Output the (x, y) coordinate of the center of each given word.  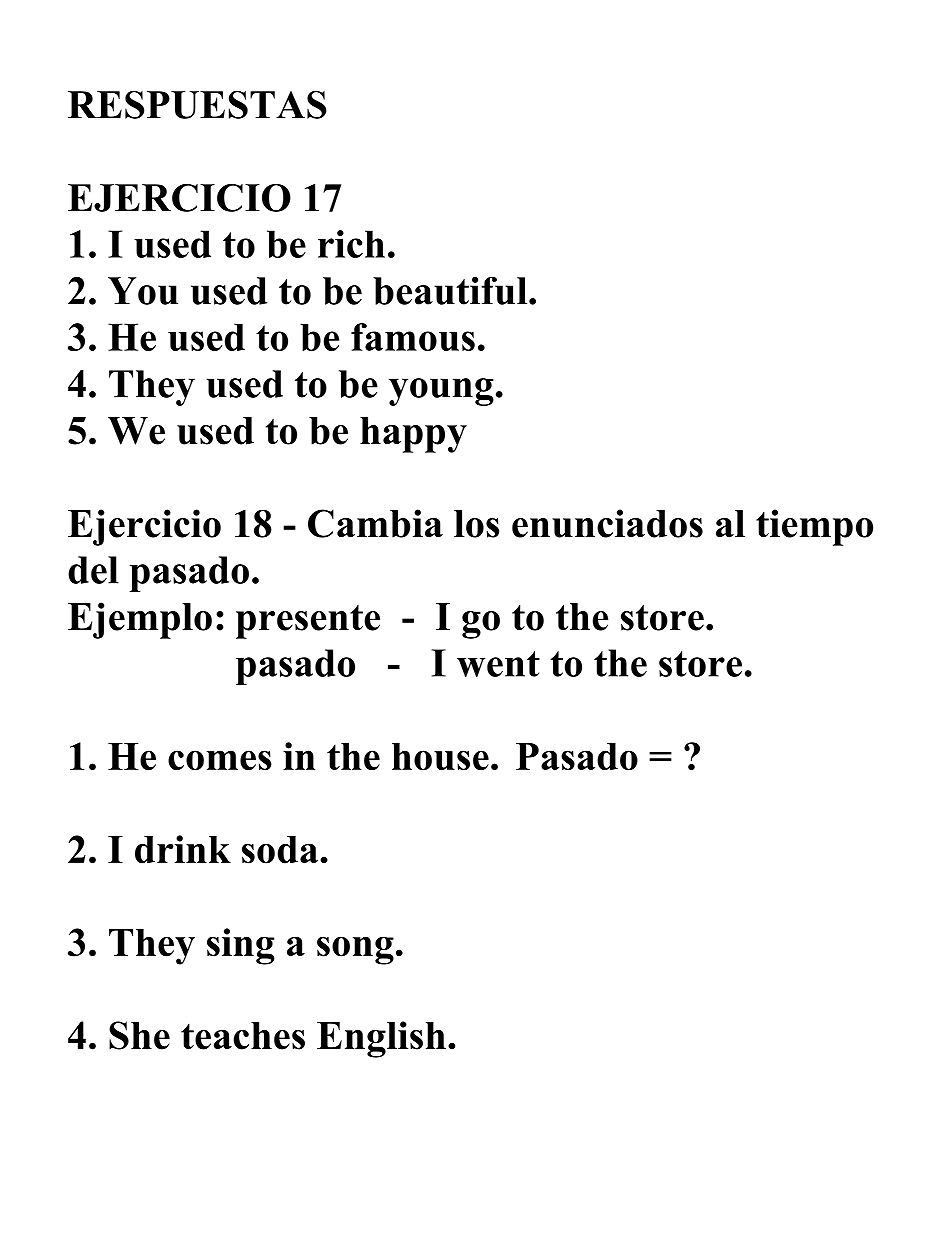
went (498, 664)
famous (413, 337)
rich (351, 244)
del (93, 570)
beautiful (451, 290)
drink (183, 849)
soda (280, 850)
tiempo (814, 527)
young (441, 392)
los (476, 524)
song (355, 950)
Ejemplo (140, 620)
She (139, 1035)
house (440, 757)
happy (413, 435)
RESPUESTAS (197, 104)
